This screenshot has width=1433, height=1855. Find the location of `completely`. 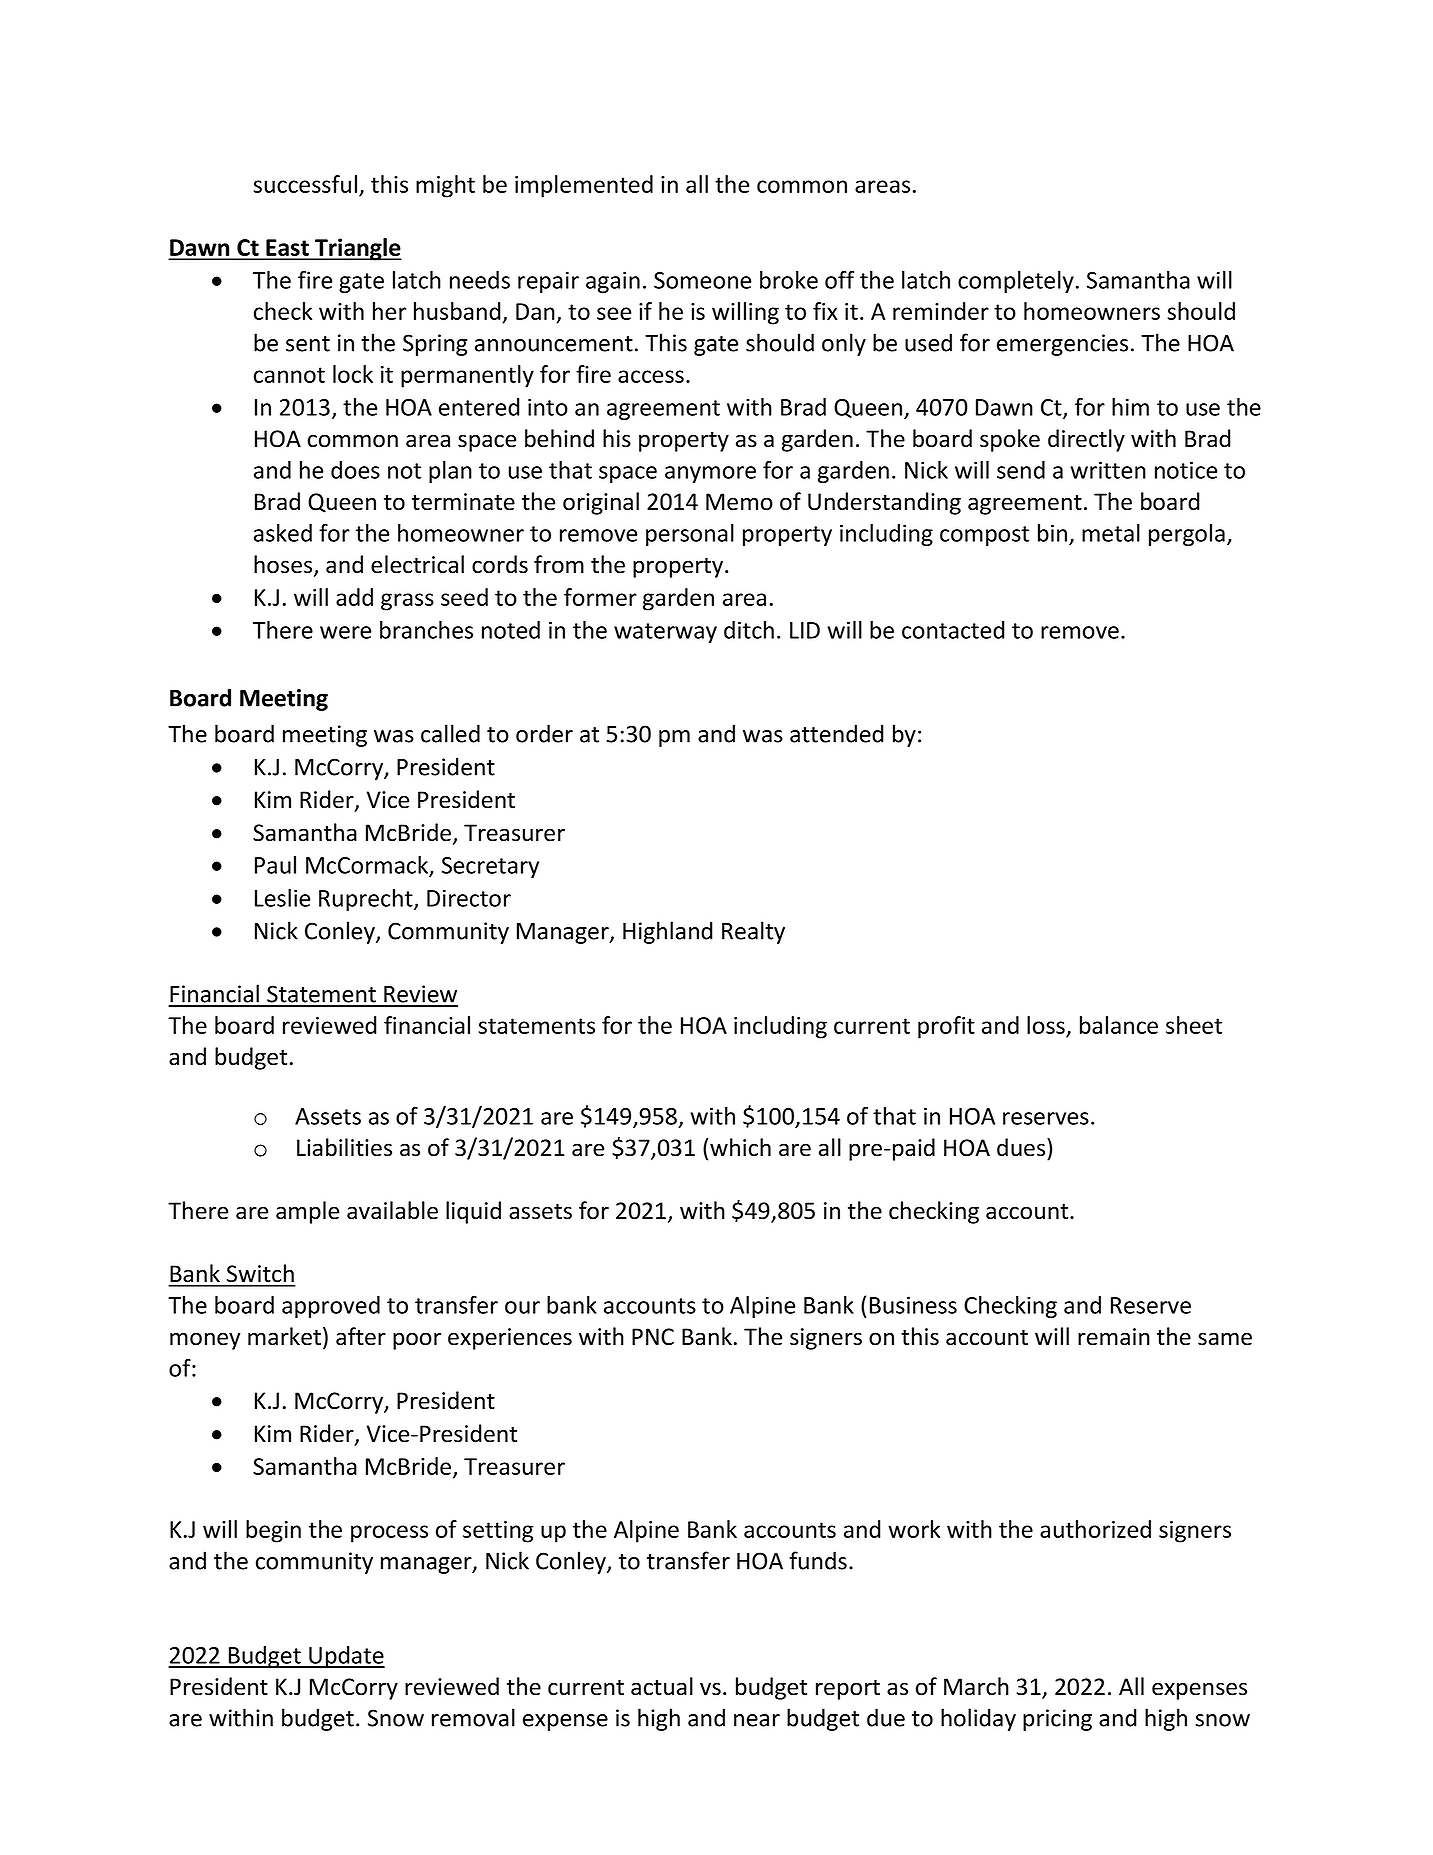

completely is located at coordinates (1016, 282).
